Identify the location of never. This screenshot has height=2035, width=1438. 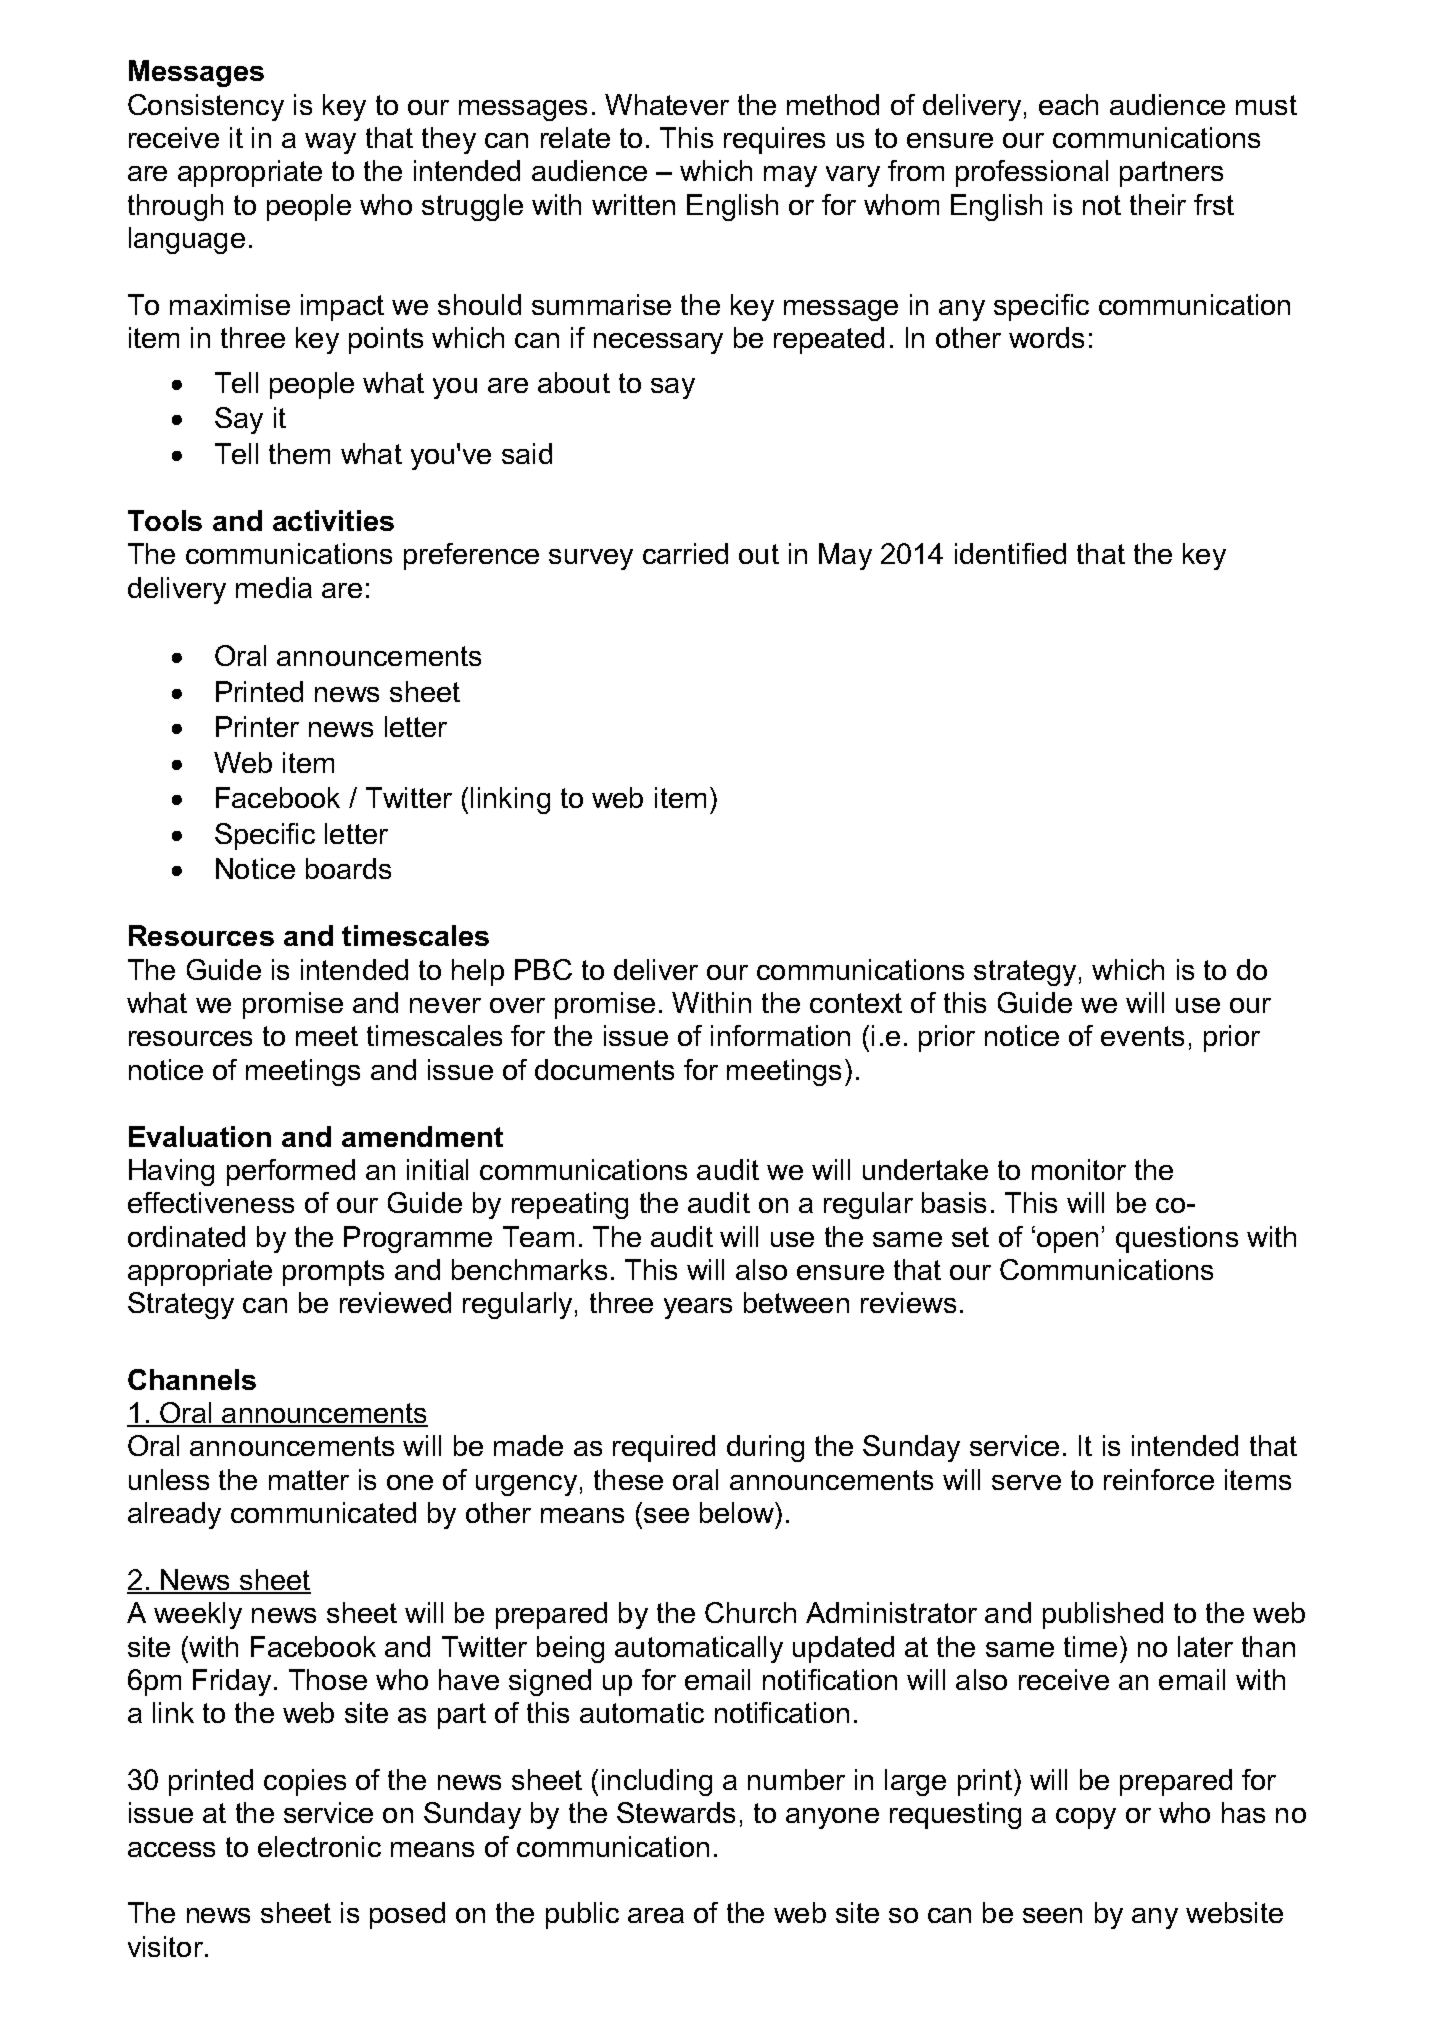
(445, 1005).
